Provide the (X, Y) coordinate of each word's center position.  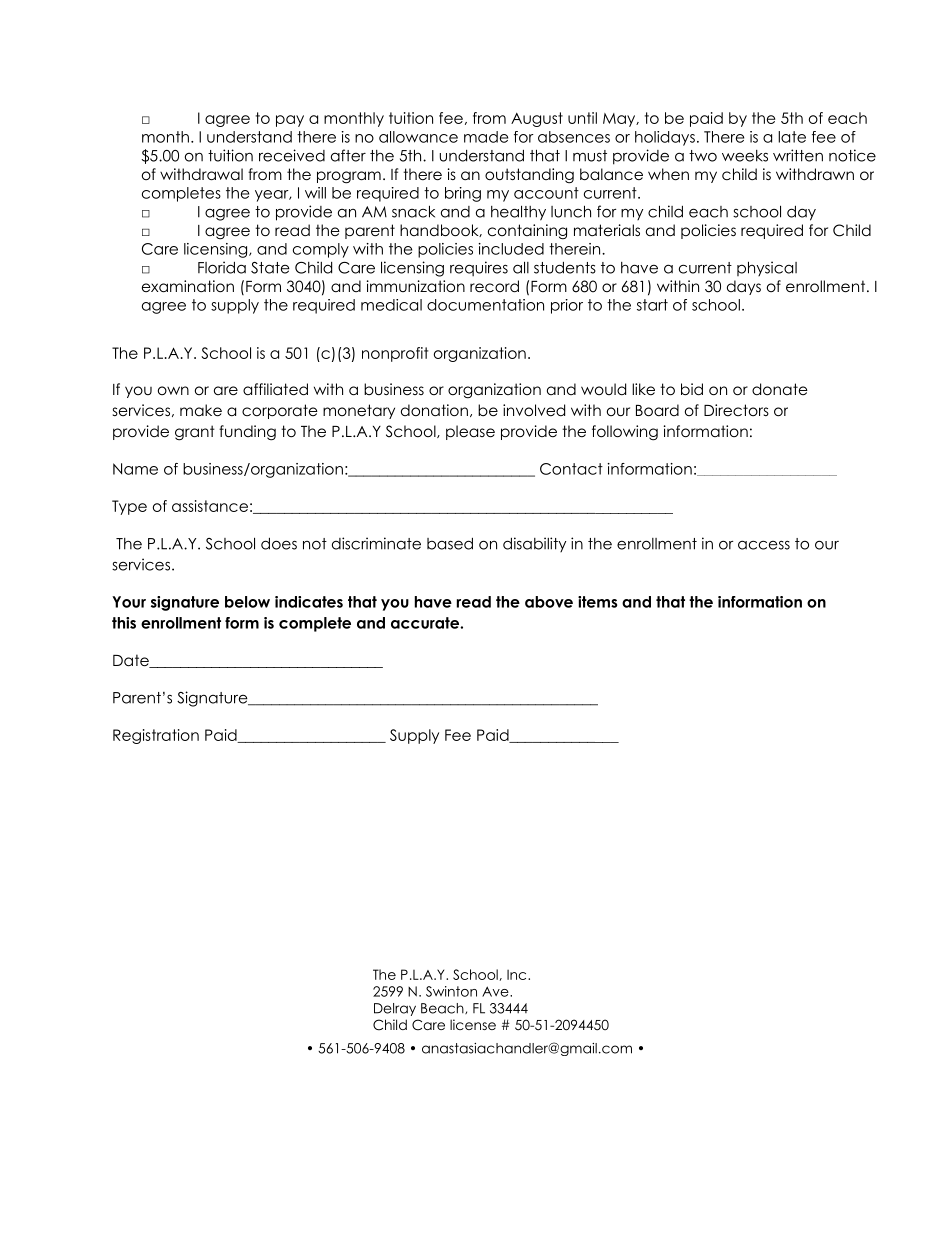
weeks (745, 156)
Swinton (451, 991)
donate (780, 389)
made (486, 137)
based (450, 544)
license (473, 1024)
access (764, 545)
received (292, 155)
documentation (485, 305)
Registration (156, 736)
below (247, 602)
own (173, 390)
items (597, 602)
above (549, 602)
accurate (426, 623)
